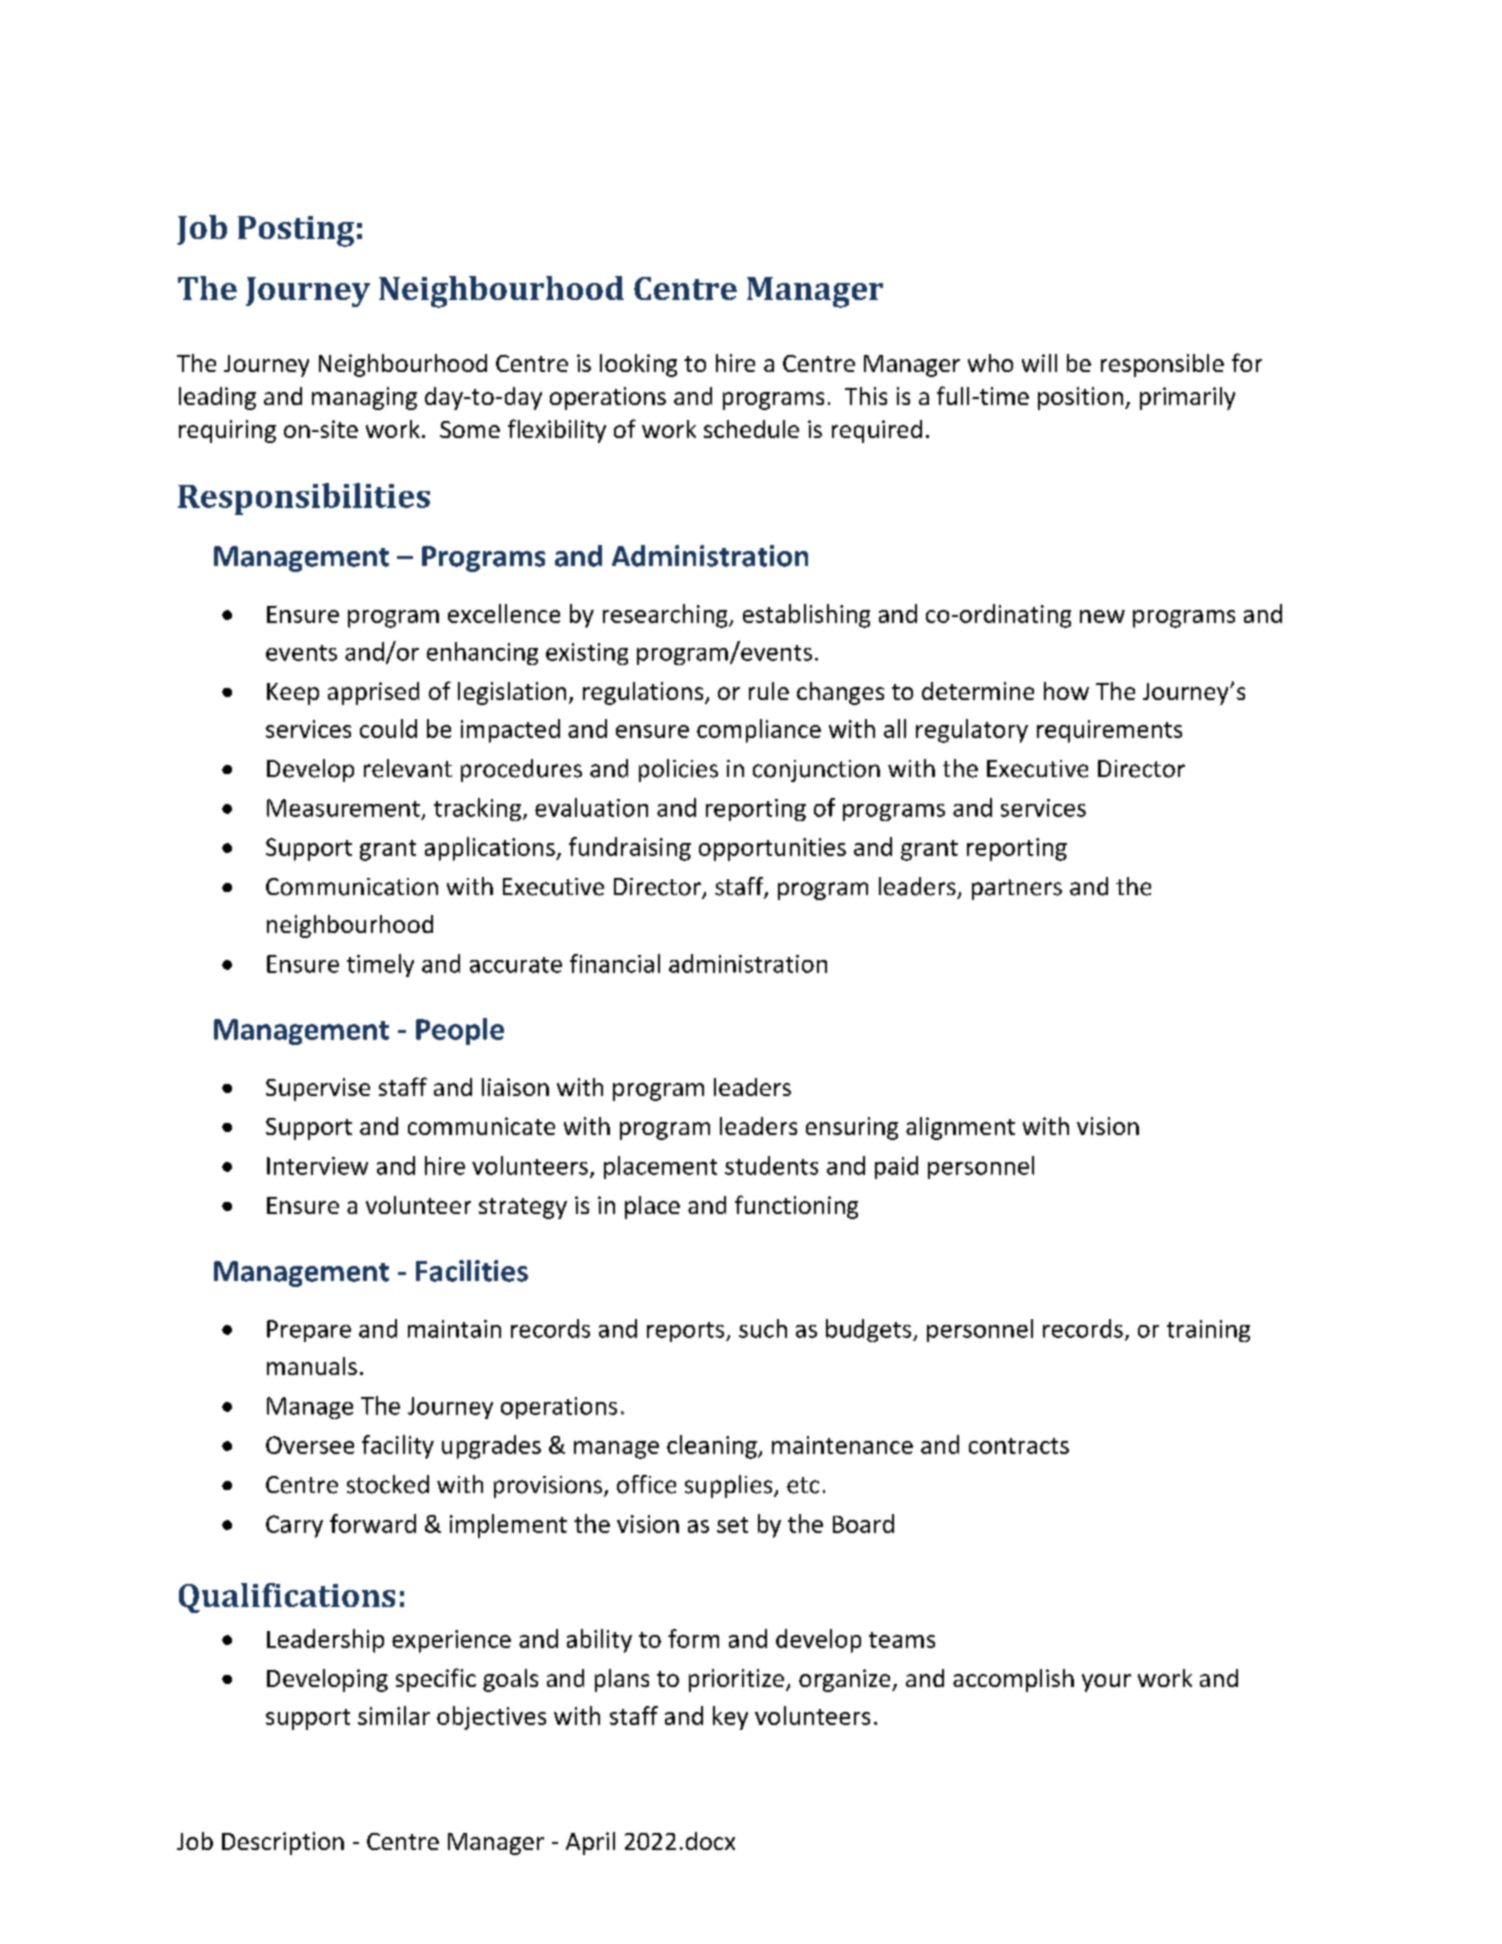 The image size is (1502, 1944). Describe the element at coordinates (1066, 691) in the image. I see `how` at that location.
